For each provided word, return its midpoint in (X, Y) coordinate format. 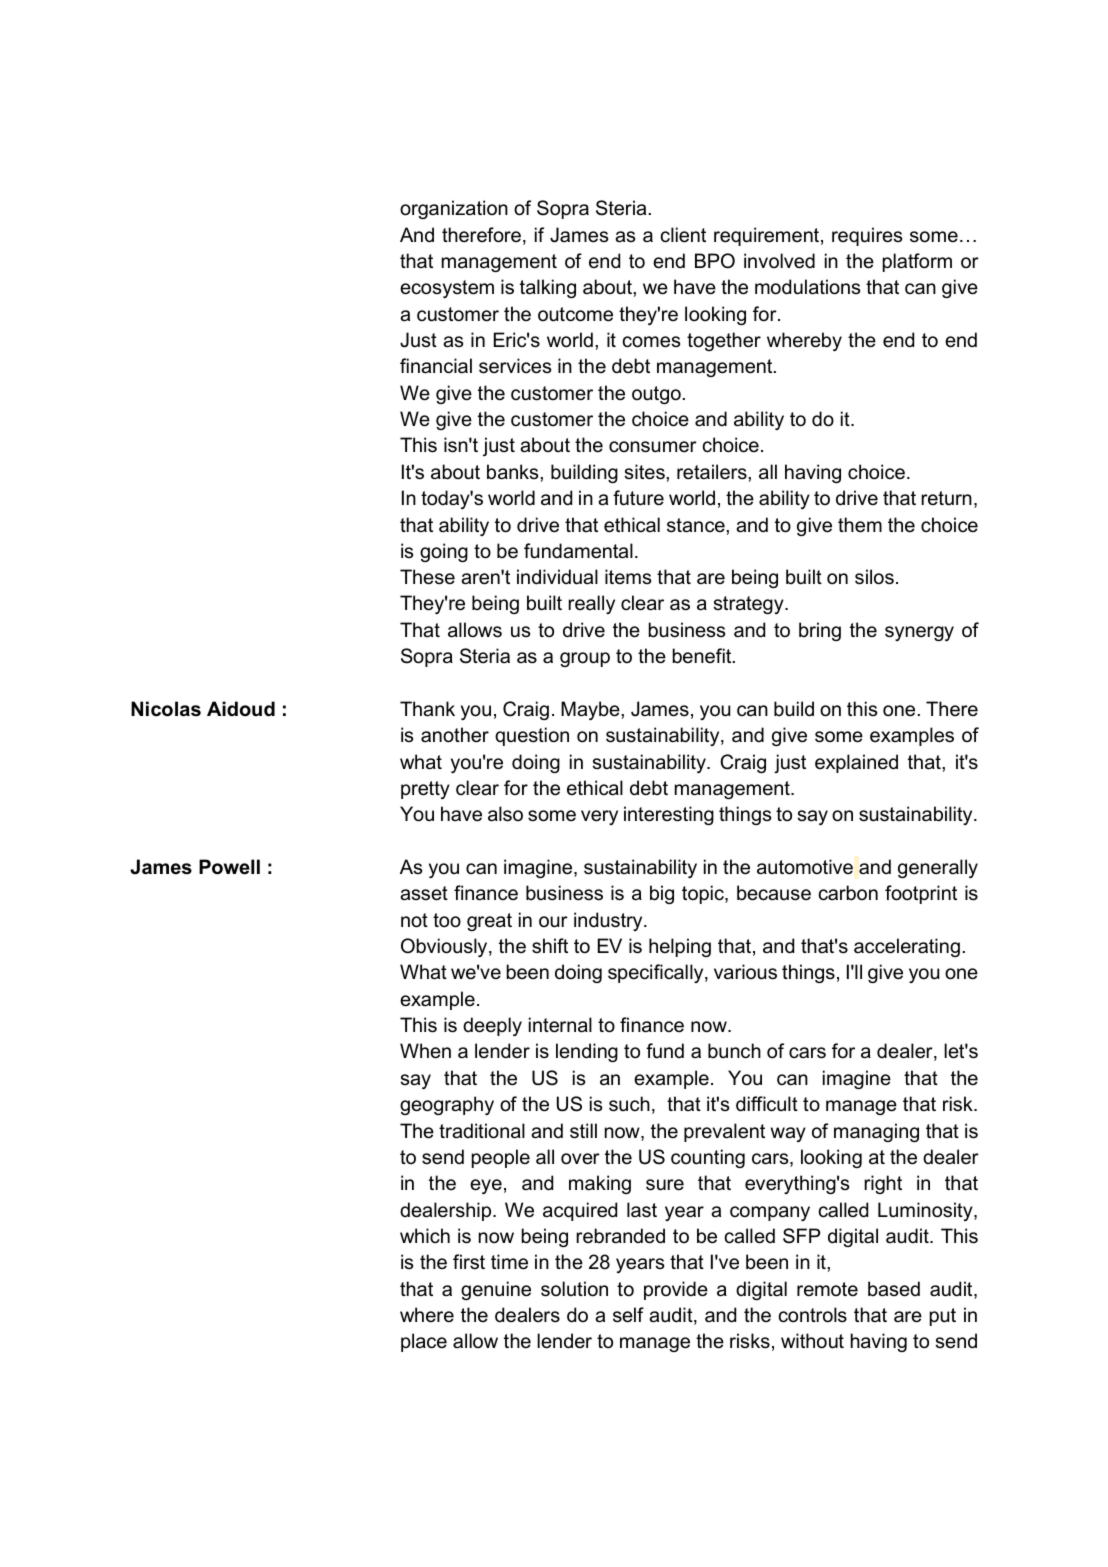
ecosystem (447, 289)
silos (874, 577)
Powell (229, 867)
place (424, 1342)
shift (550, 946)
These (427, 577)
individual (557, 577)
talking (548, 288)
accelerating (907, 947)
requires (867, 236)
